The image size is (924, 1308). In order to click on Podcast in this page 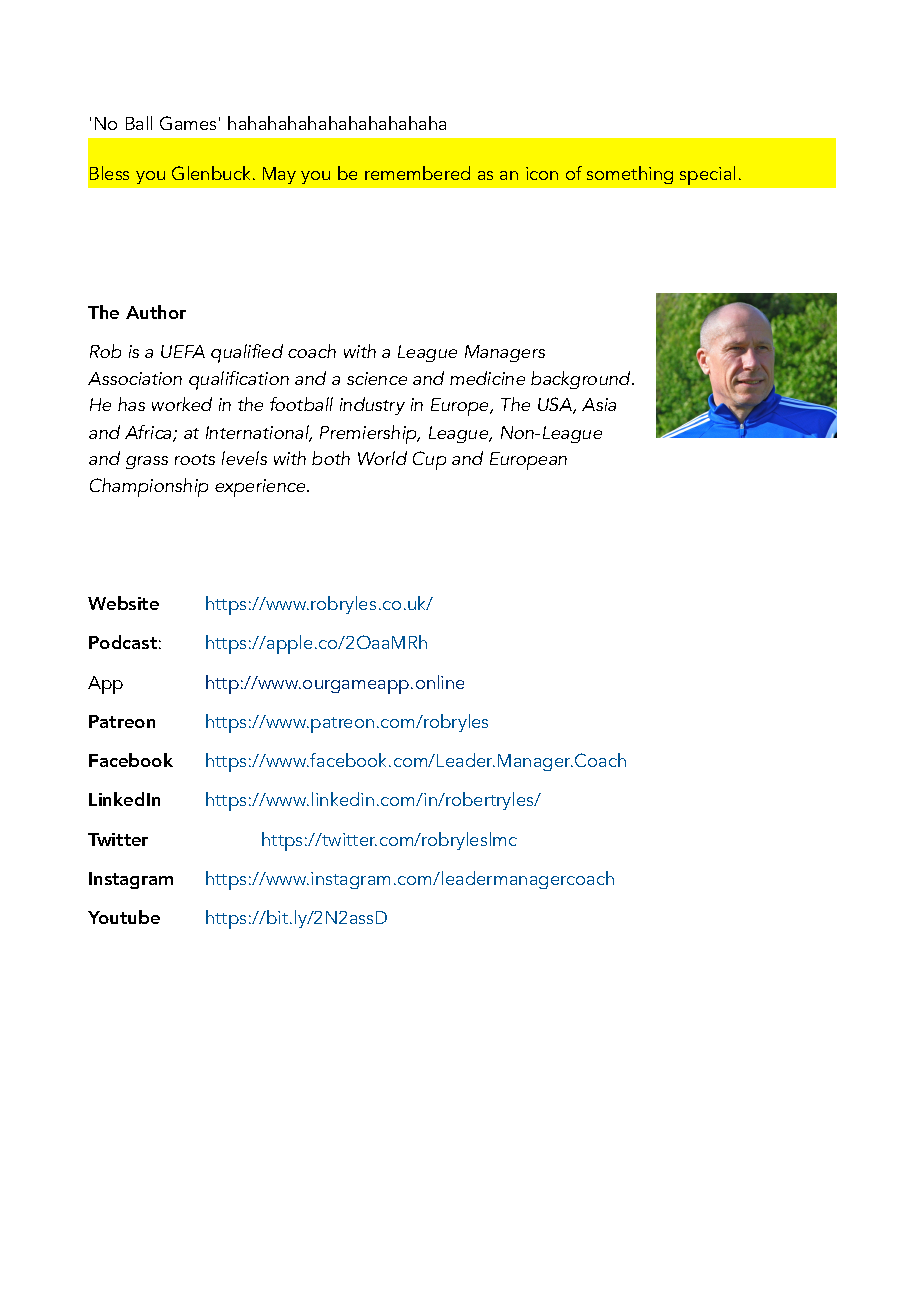, I will do `click(123, 642)`.
